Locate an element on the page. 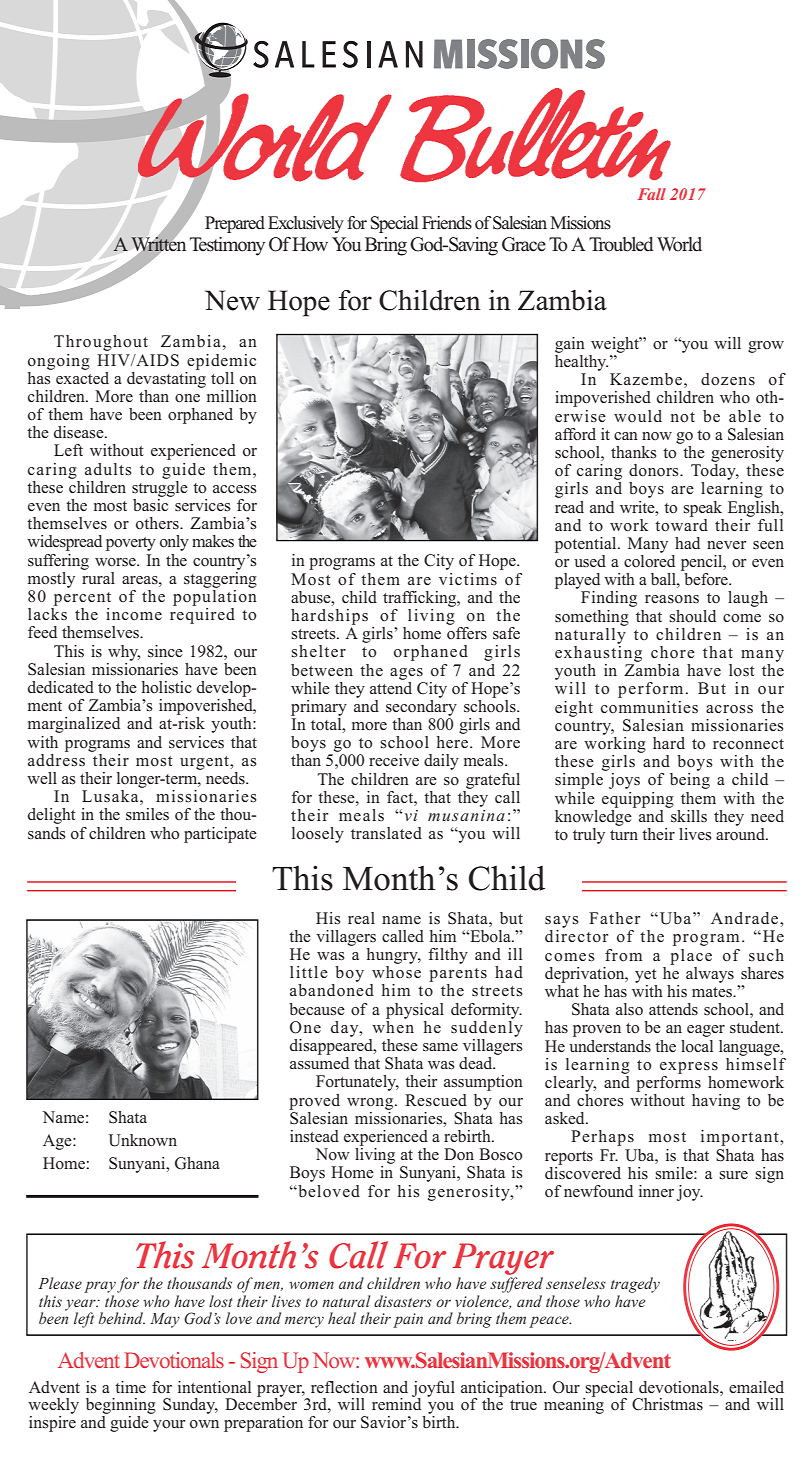  Christmas is located at coordinates (667, 1404).
